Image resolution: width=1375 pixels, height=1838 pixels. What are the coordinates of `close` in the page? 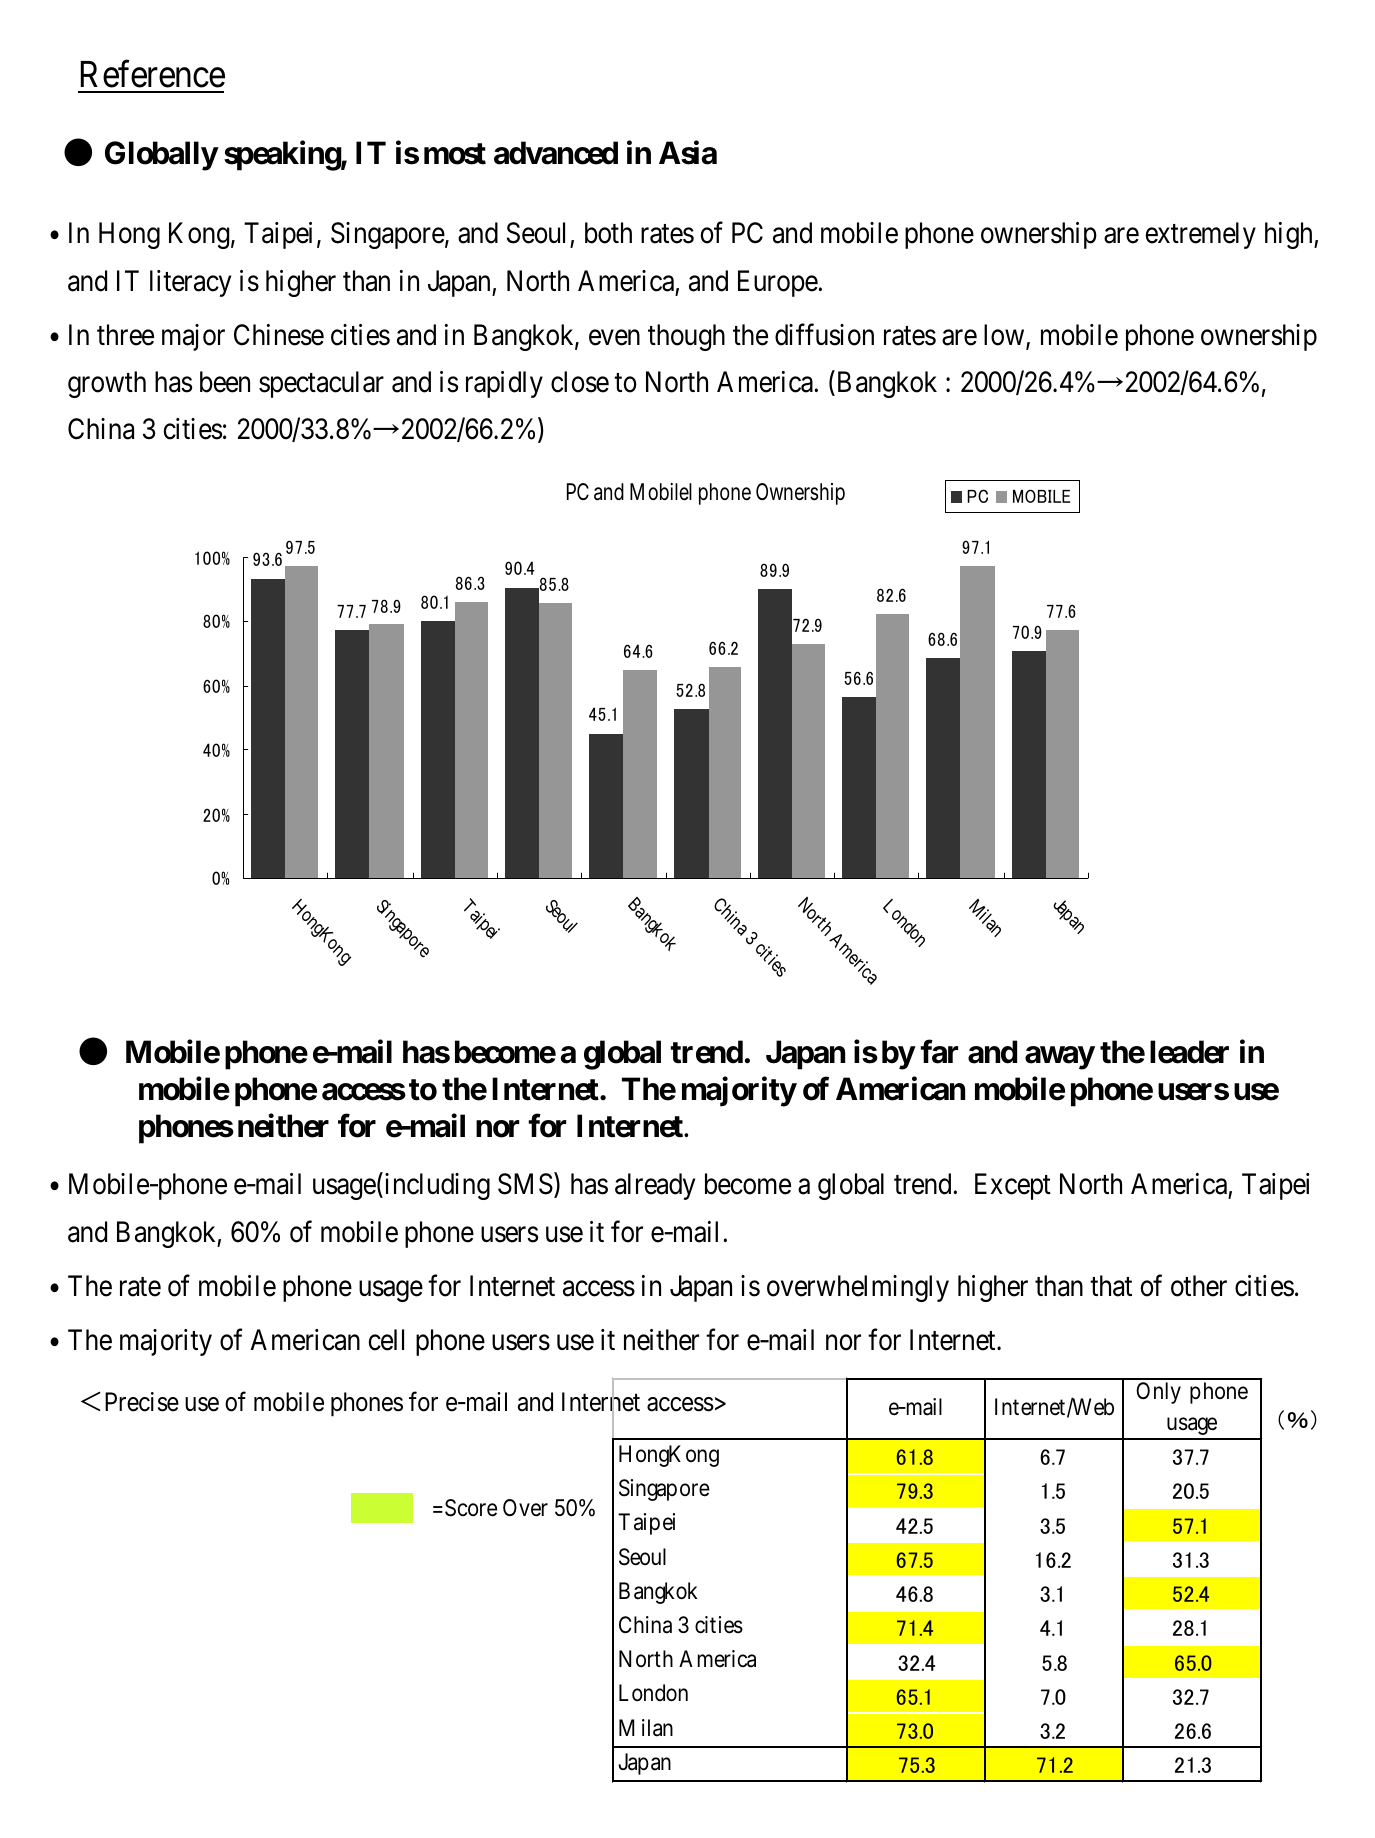 It's located at (580, 382).
